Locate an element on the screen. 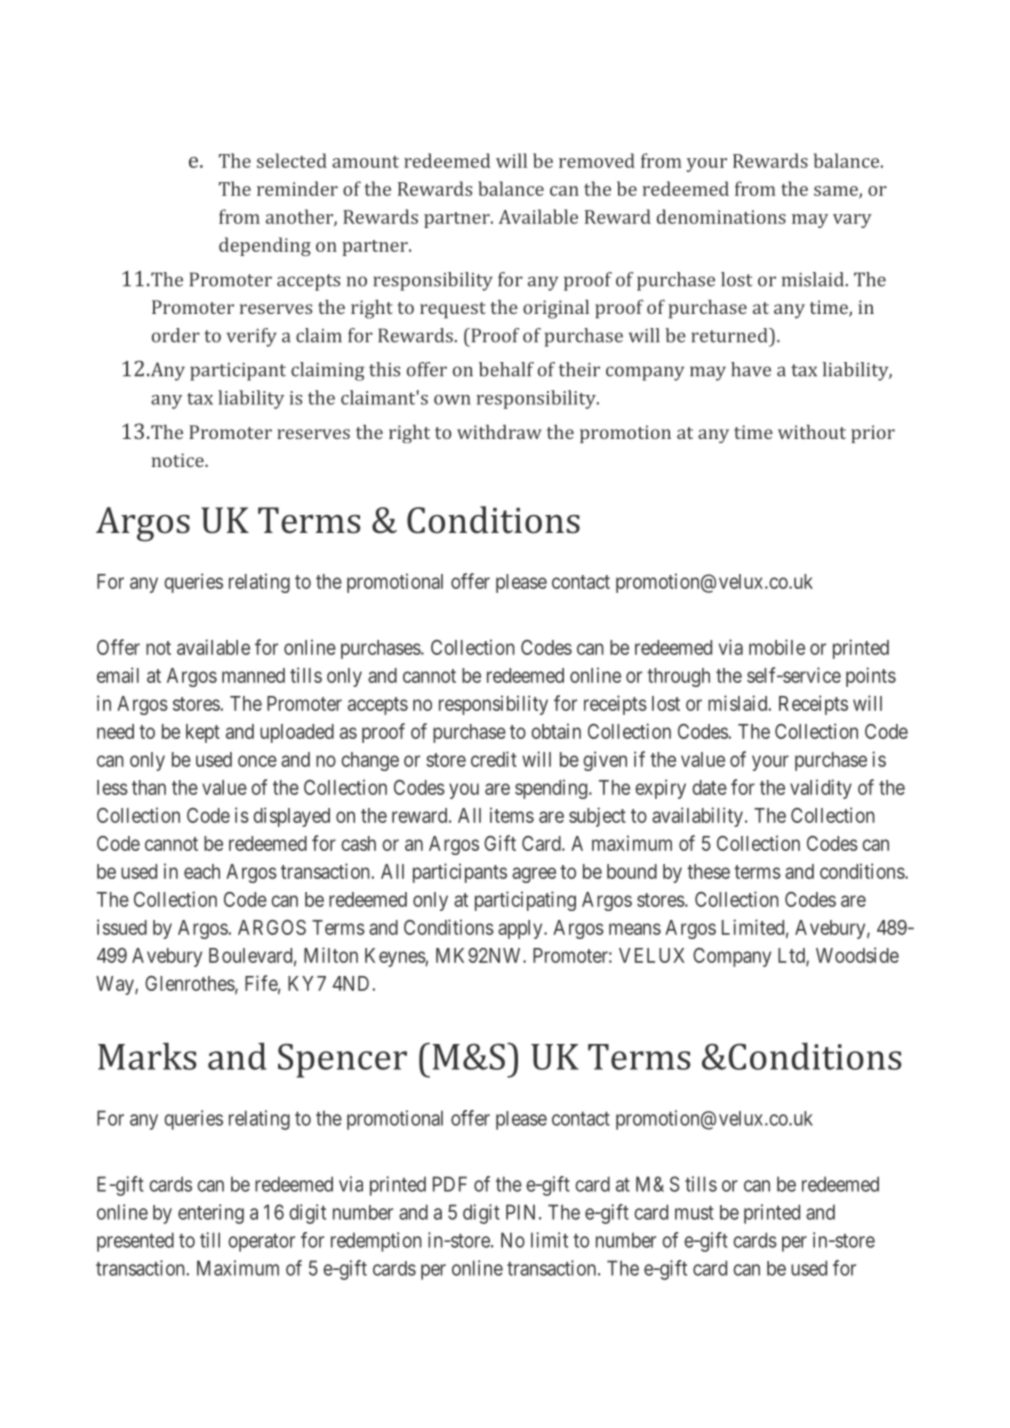 The width and height of the screenshot is (1010, 1428). reminder is located at coordinates (297, 188).
